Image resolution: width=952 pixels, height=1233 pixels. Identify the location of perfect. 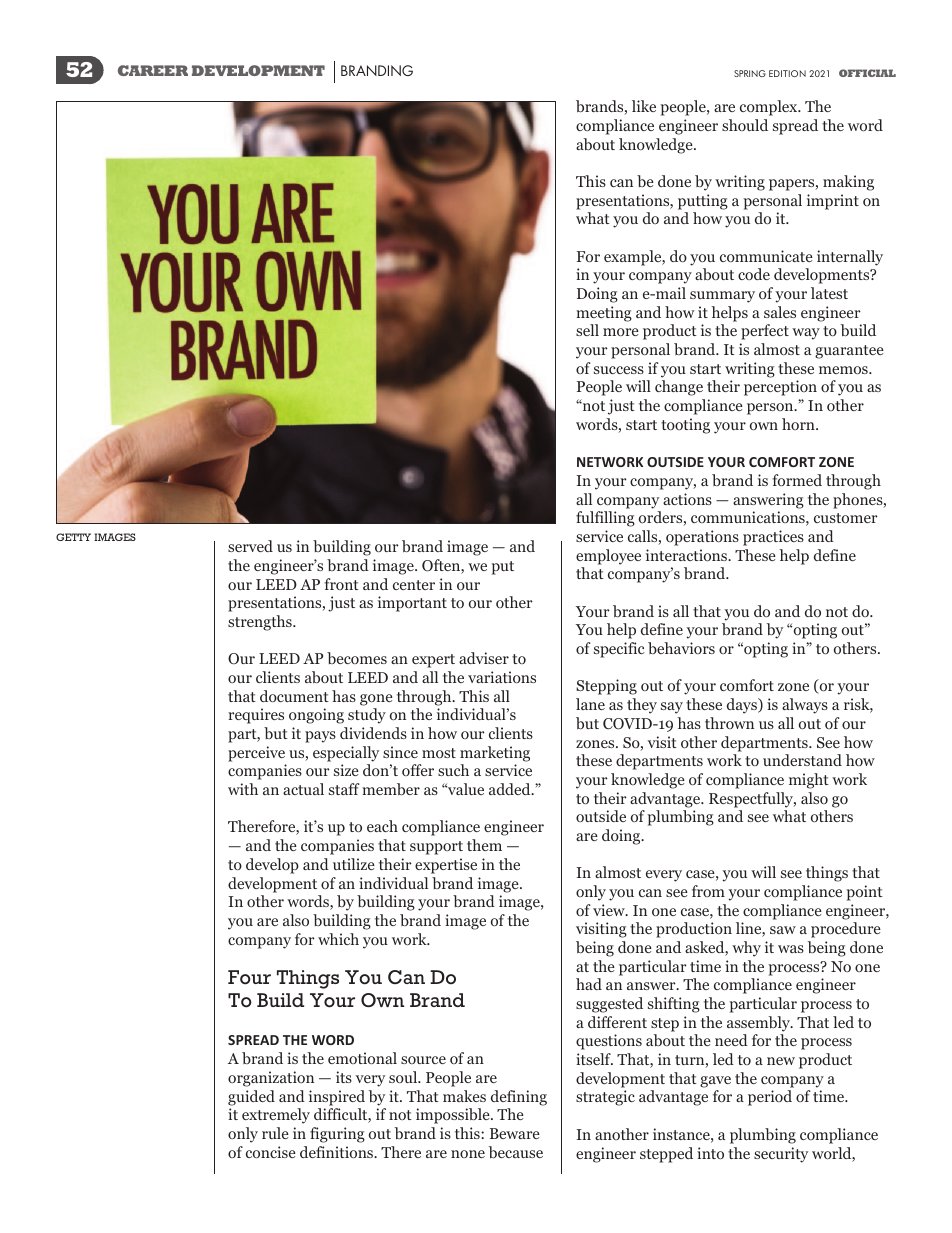
(765, 332).
